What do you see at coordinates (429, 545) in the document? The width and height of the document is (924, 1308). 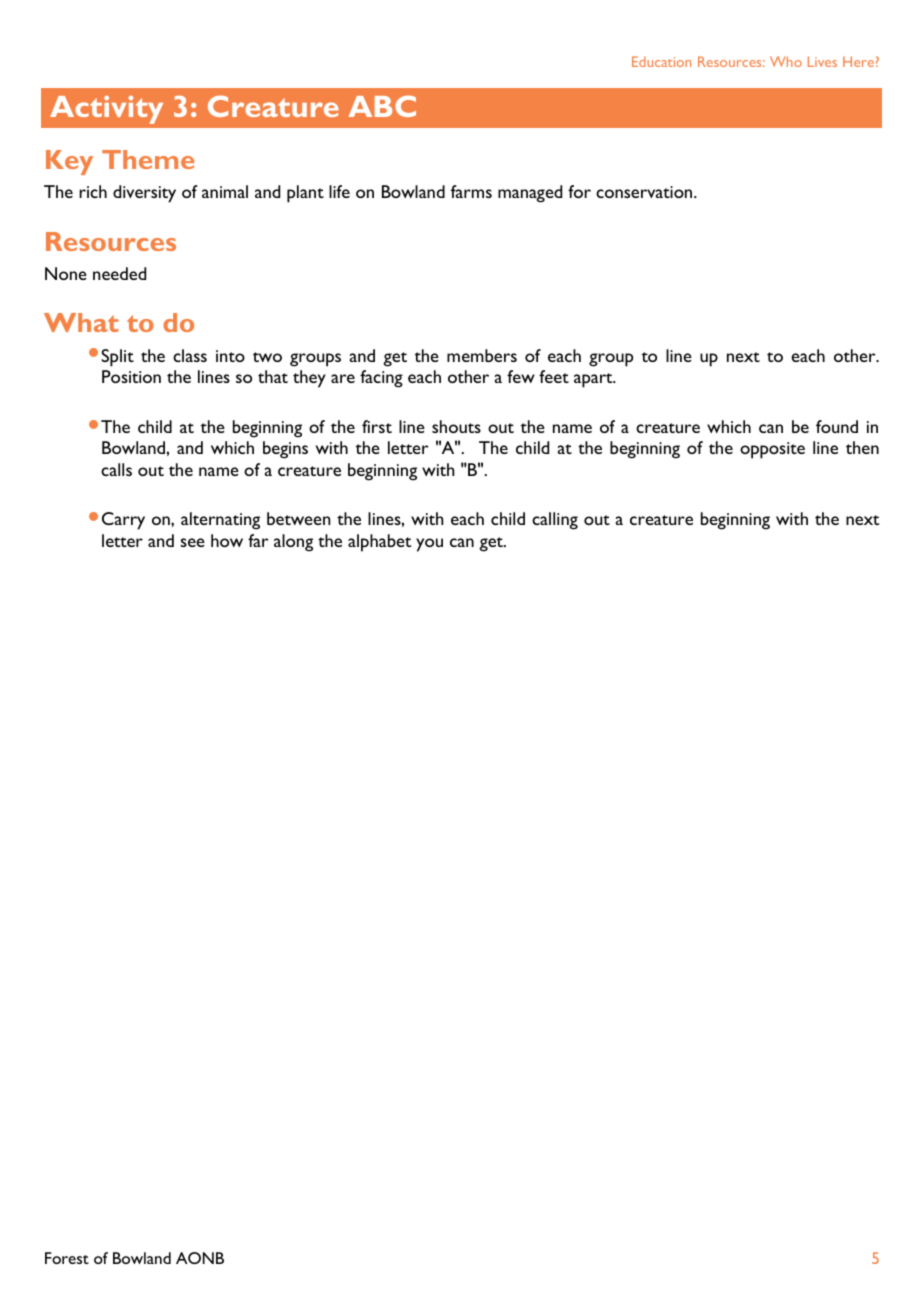 I see `you` at bounding box center [429, 545].
